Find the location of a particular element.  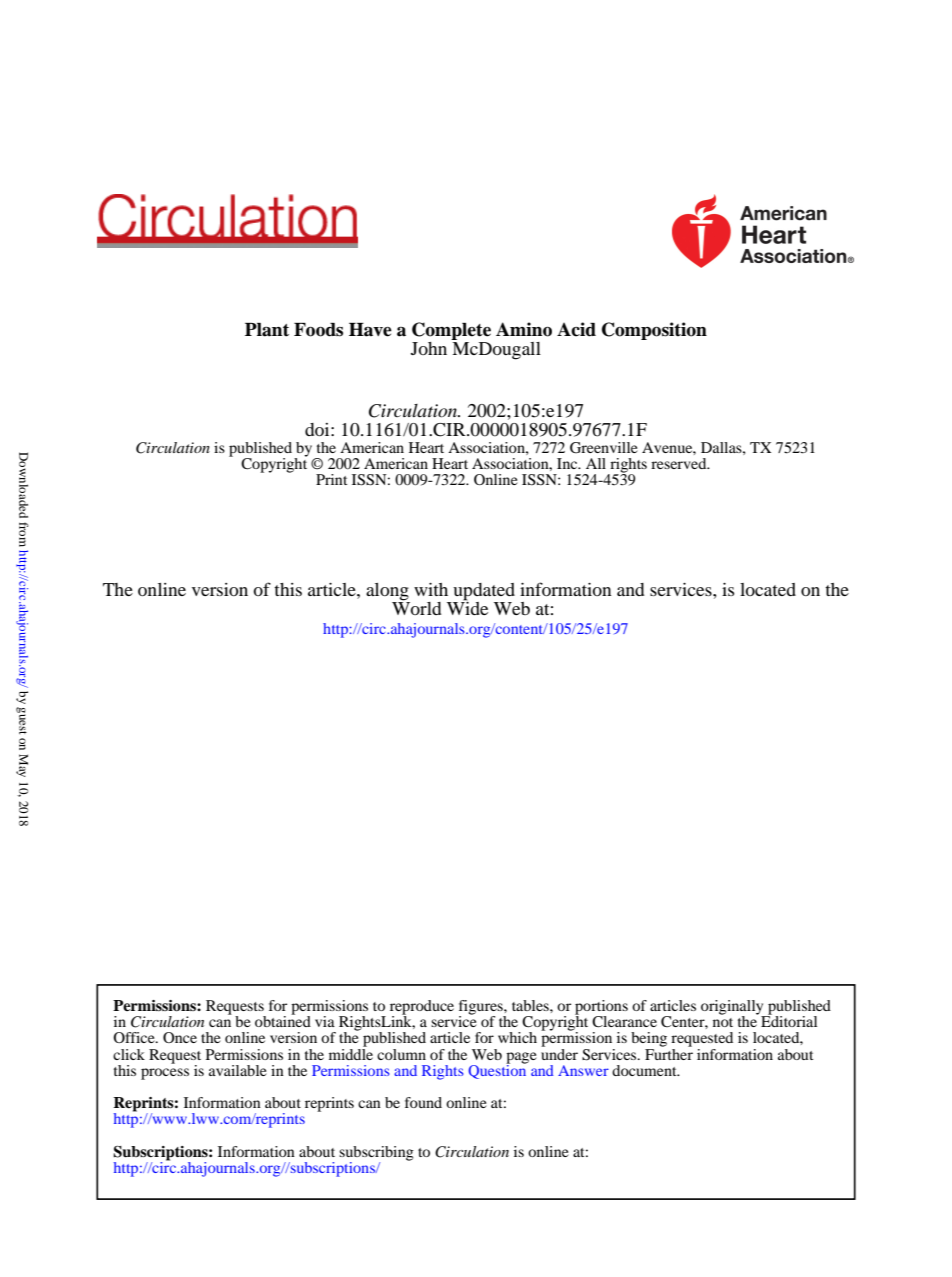

process is located at coordinates (165, 1074).
